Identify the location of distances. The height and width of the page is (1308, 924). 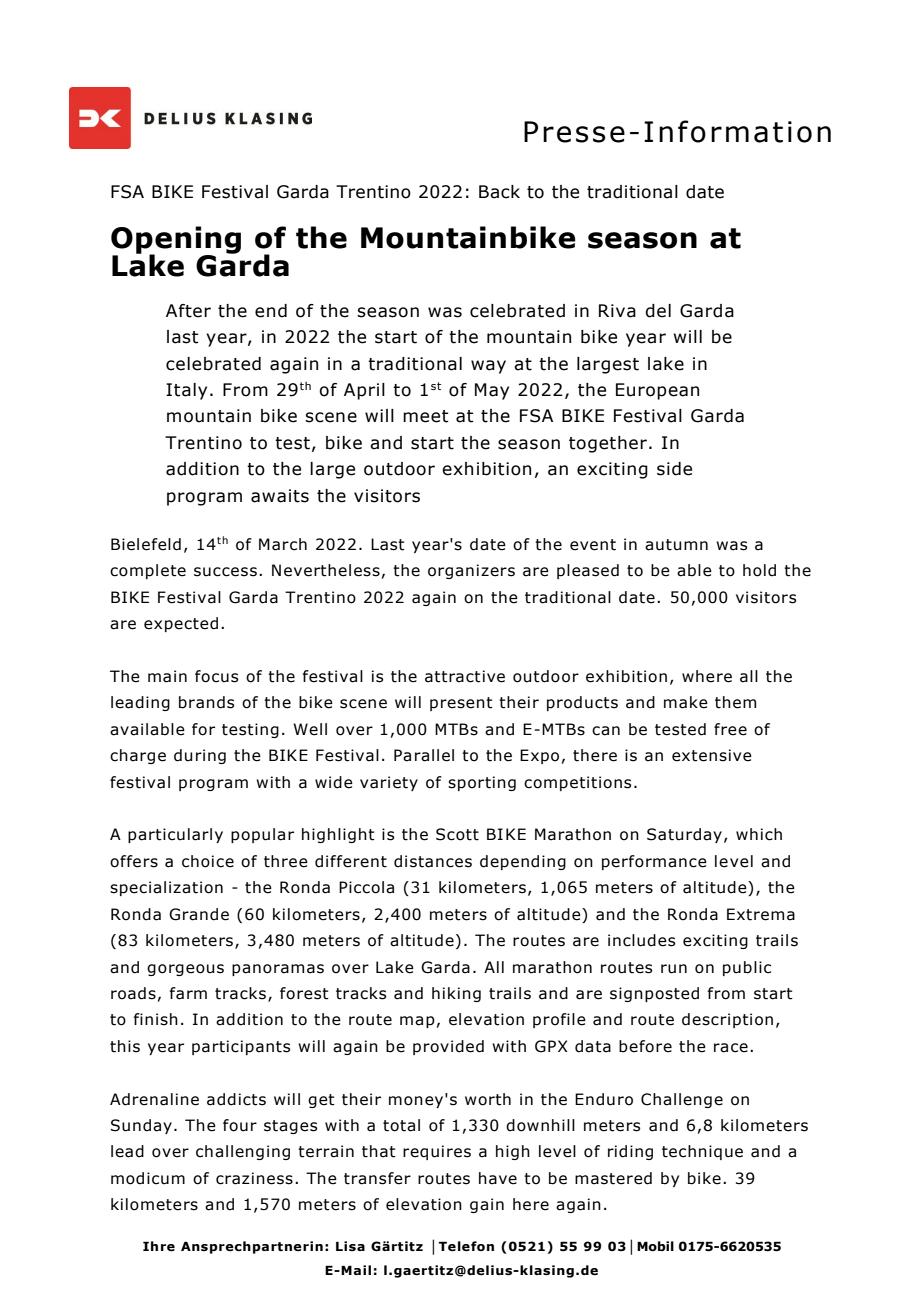
(433, 861).
